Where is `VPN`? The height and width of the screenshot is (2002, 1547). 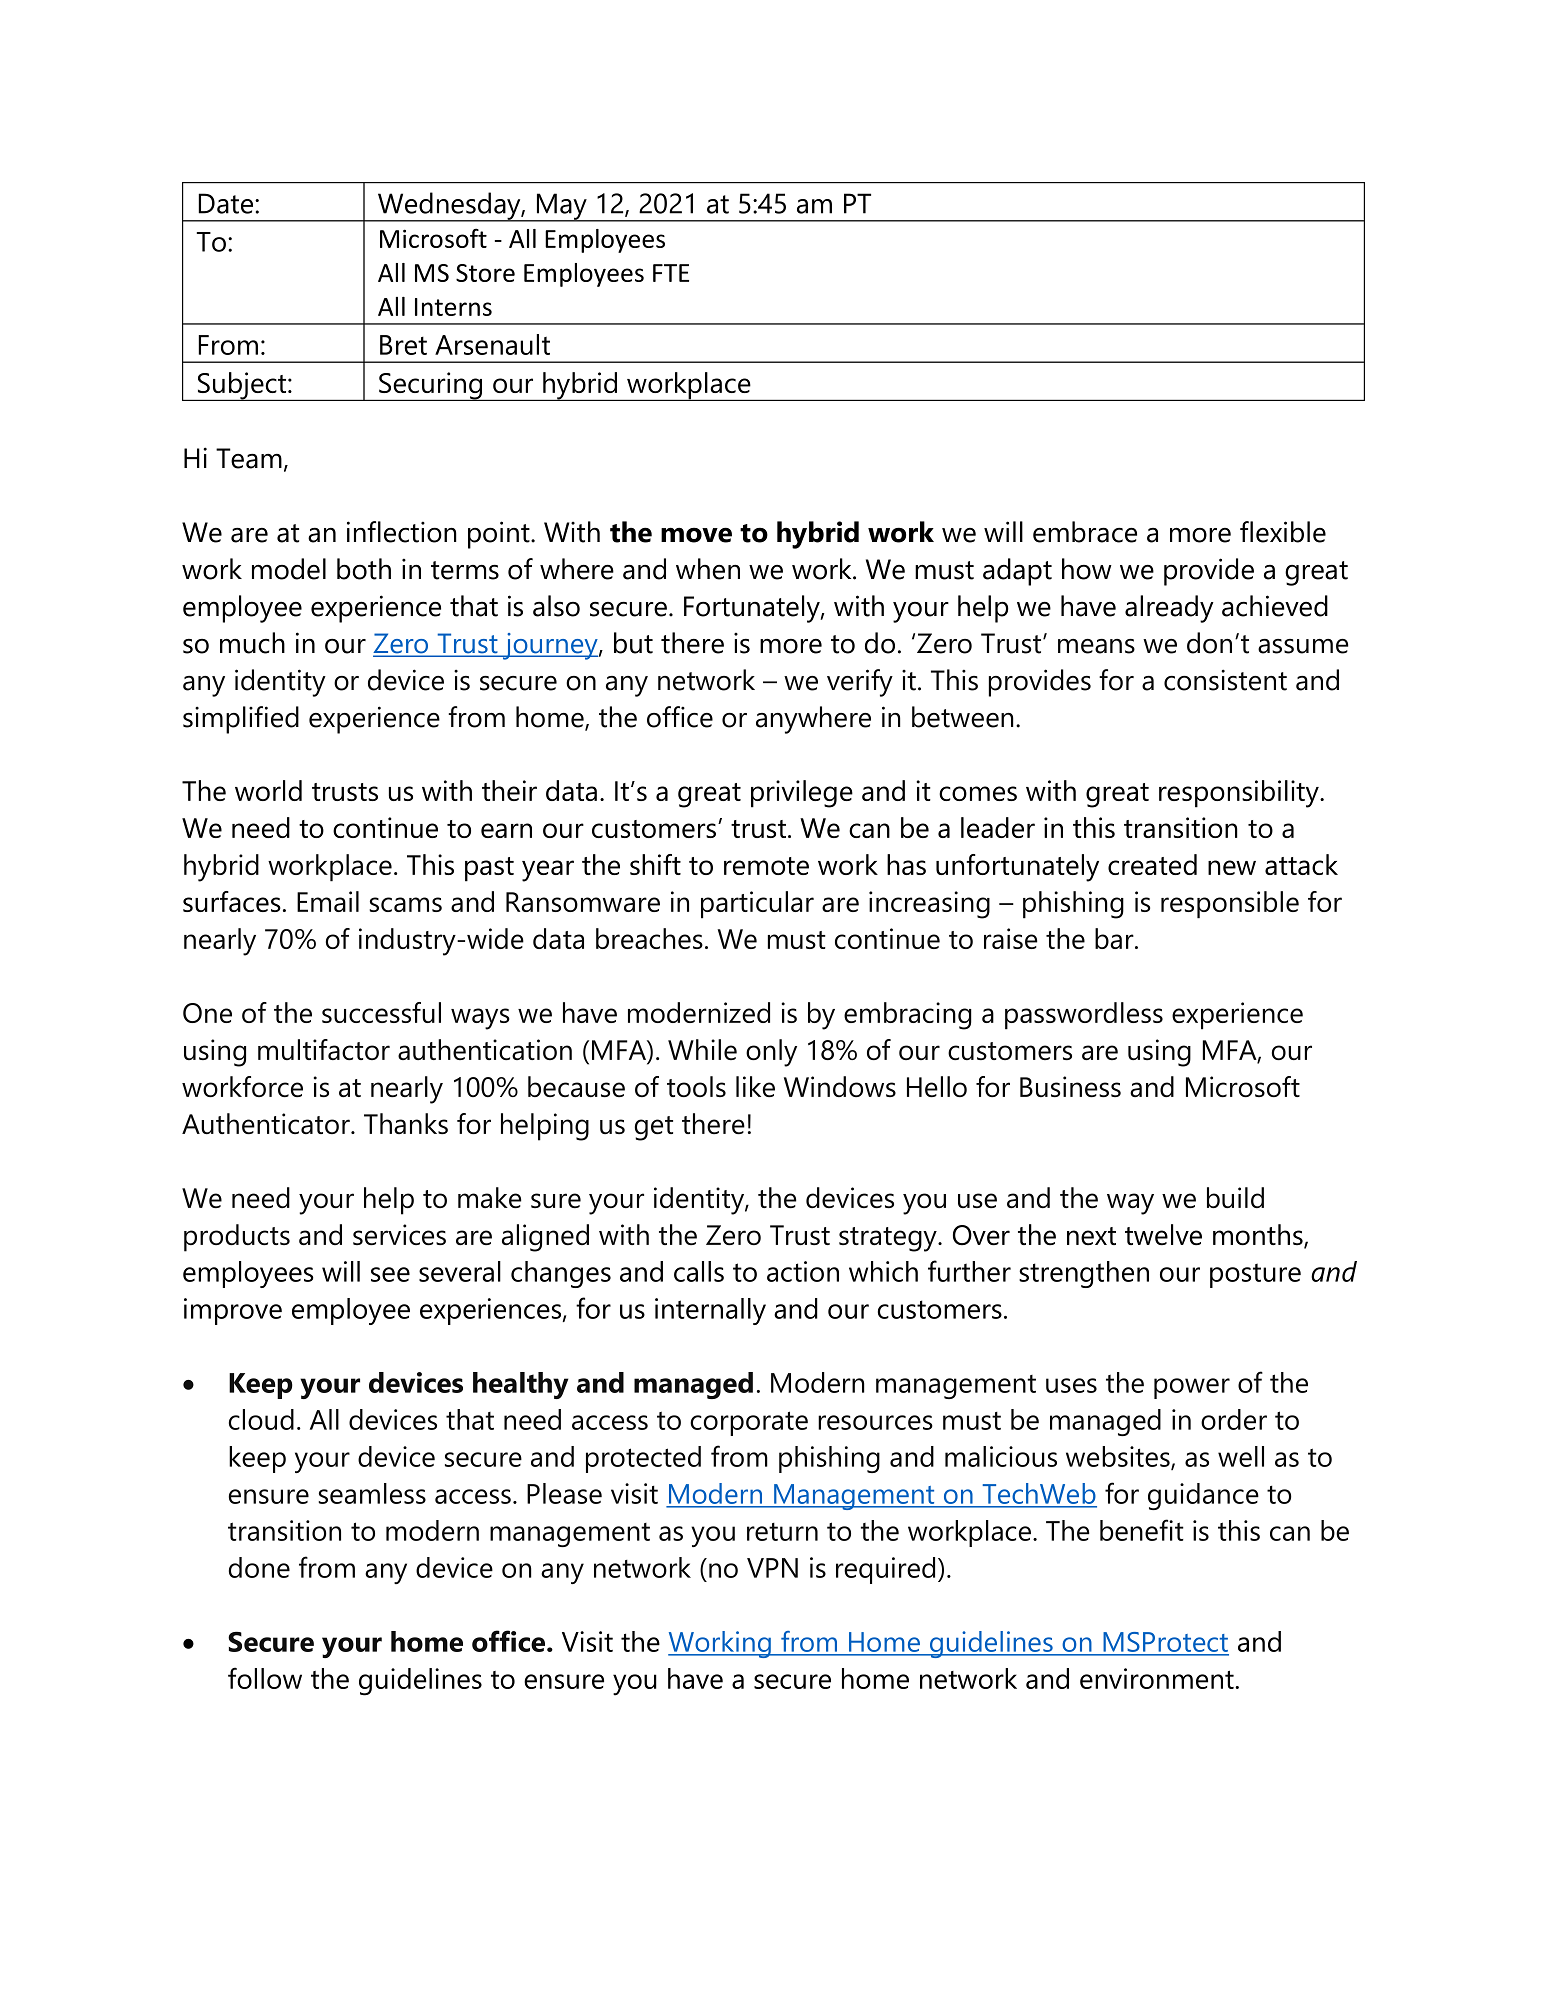 VPN is located at coordinates (772, 1568).
